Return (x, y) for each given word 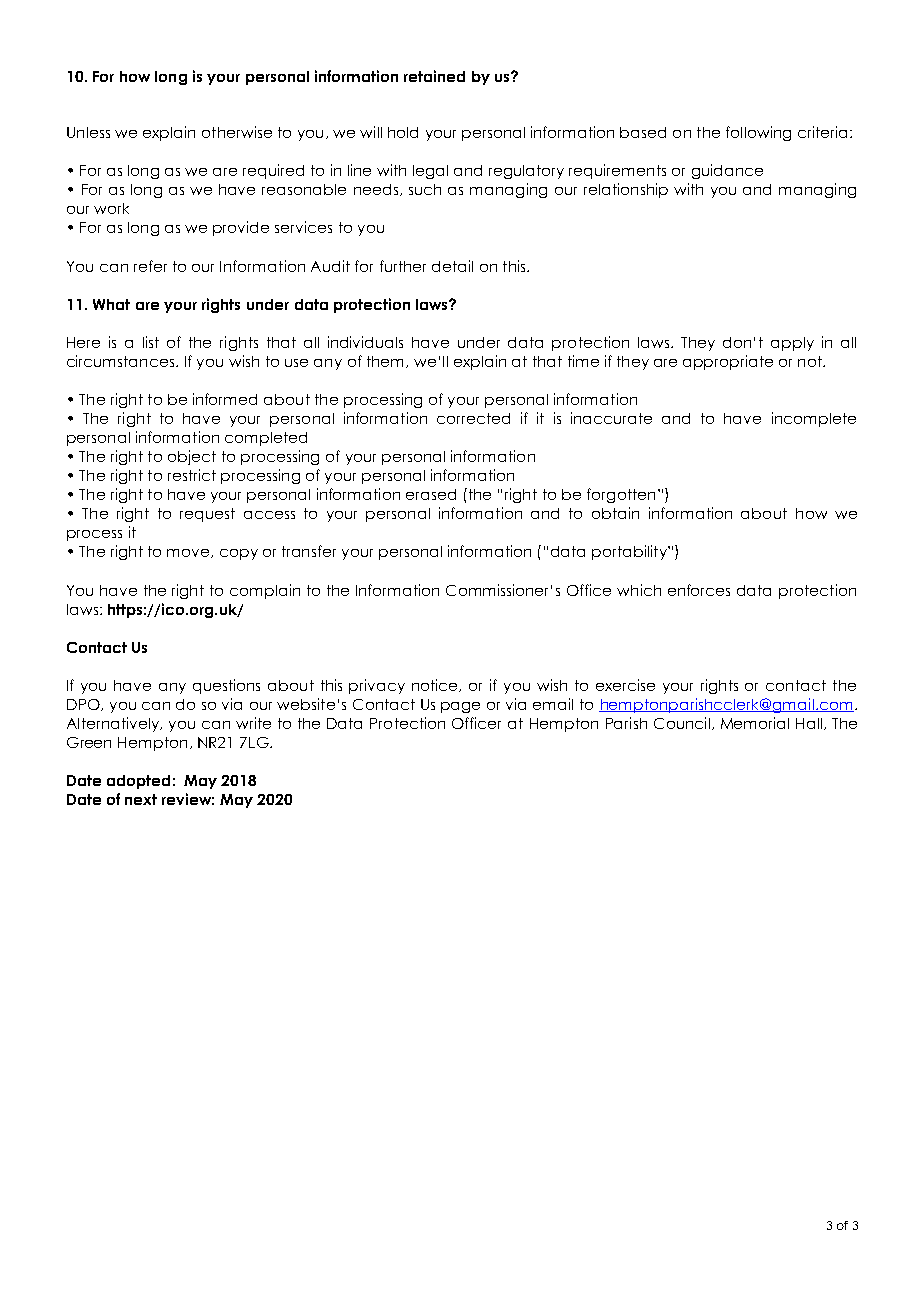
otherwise (237, 132)
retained (434, 76)
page (460, 707)
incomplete (814, 419)
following (758, 133)
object (192, 457)
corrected (473, 418)
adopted (138, 782)
